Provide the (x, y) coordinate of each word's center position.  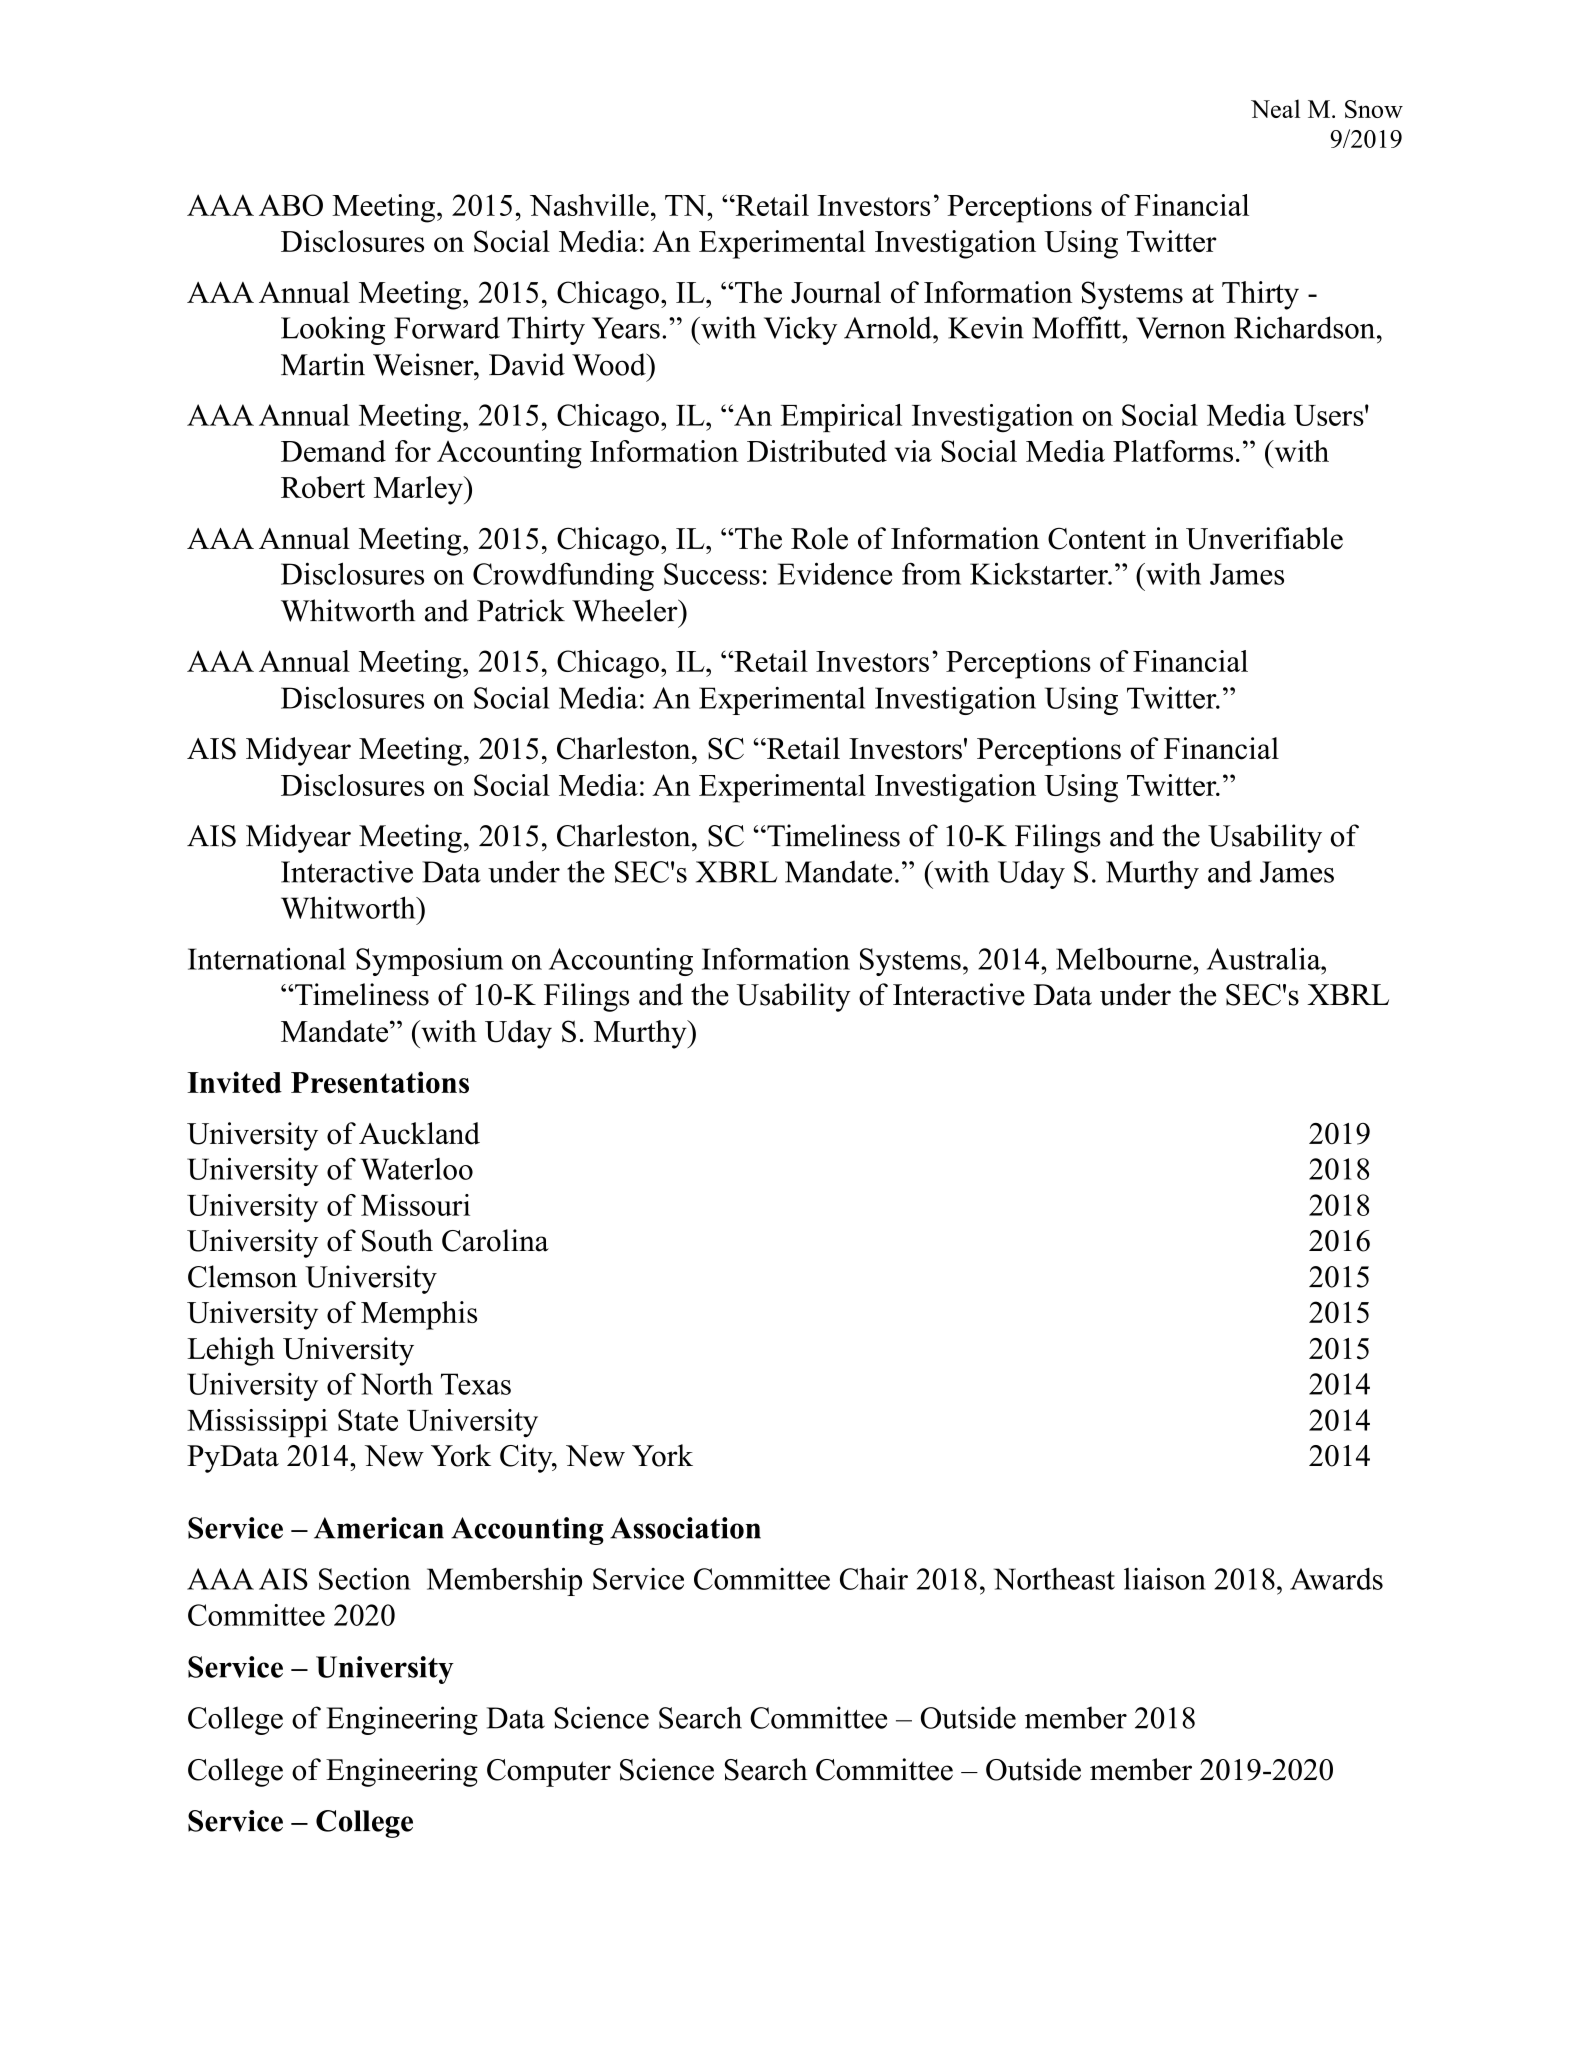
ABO (291, 205)
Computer (549, 1773)
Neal (1275, 108)
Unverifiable (1264, 538)
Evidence (835, 573)
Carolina (495, 1240)
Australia (1265, 958)
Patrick (521, 610)
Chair (874, 1579)
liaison (1165, 1578)
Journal (836, 292)
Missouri (415, 1205)
